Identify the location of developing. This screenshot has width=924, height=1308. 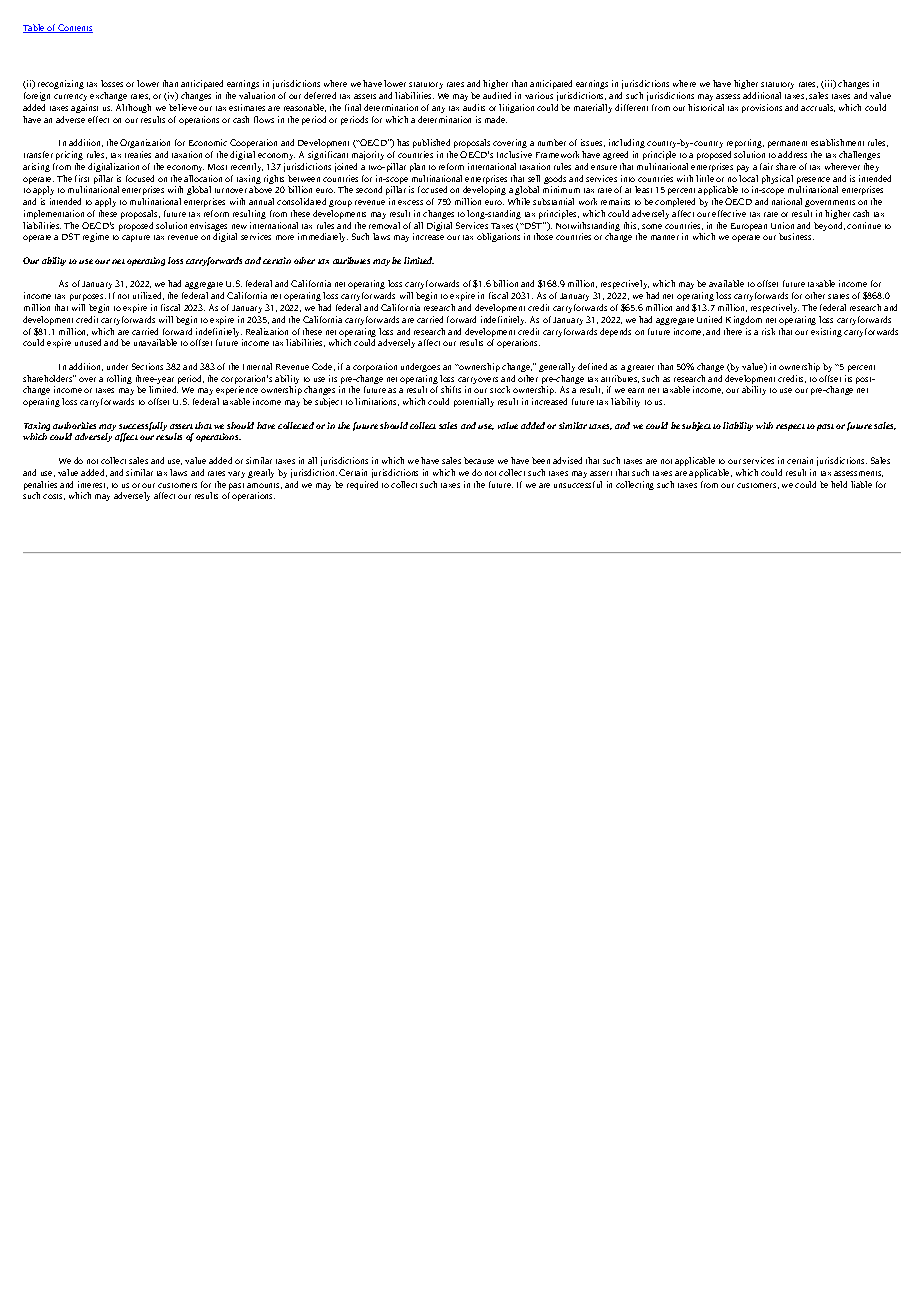
(484, 190).
